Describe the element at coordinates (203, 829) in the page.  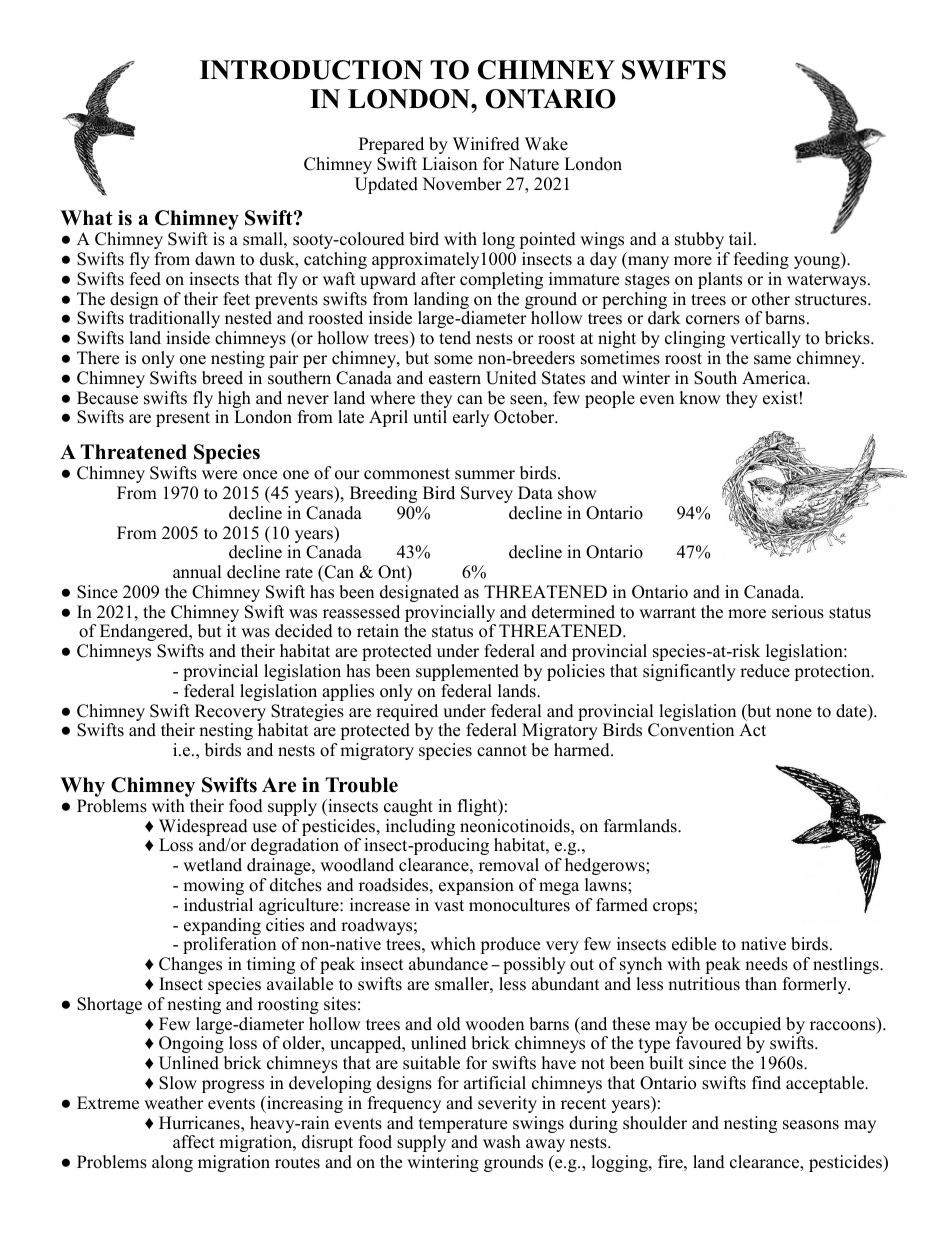
I see `Widespread` at that location.
